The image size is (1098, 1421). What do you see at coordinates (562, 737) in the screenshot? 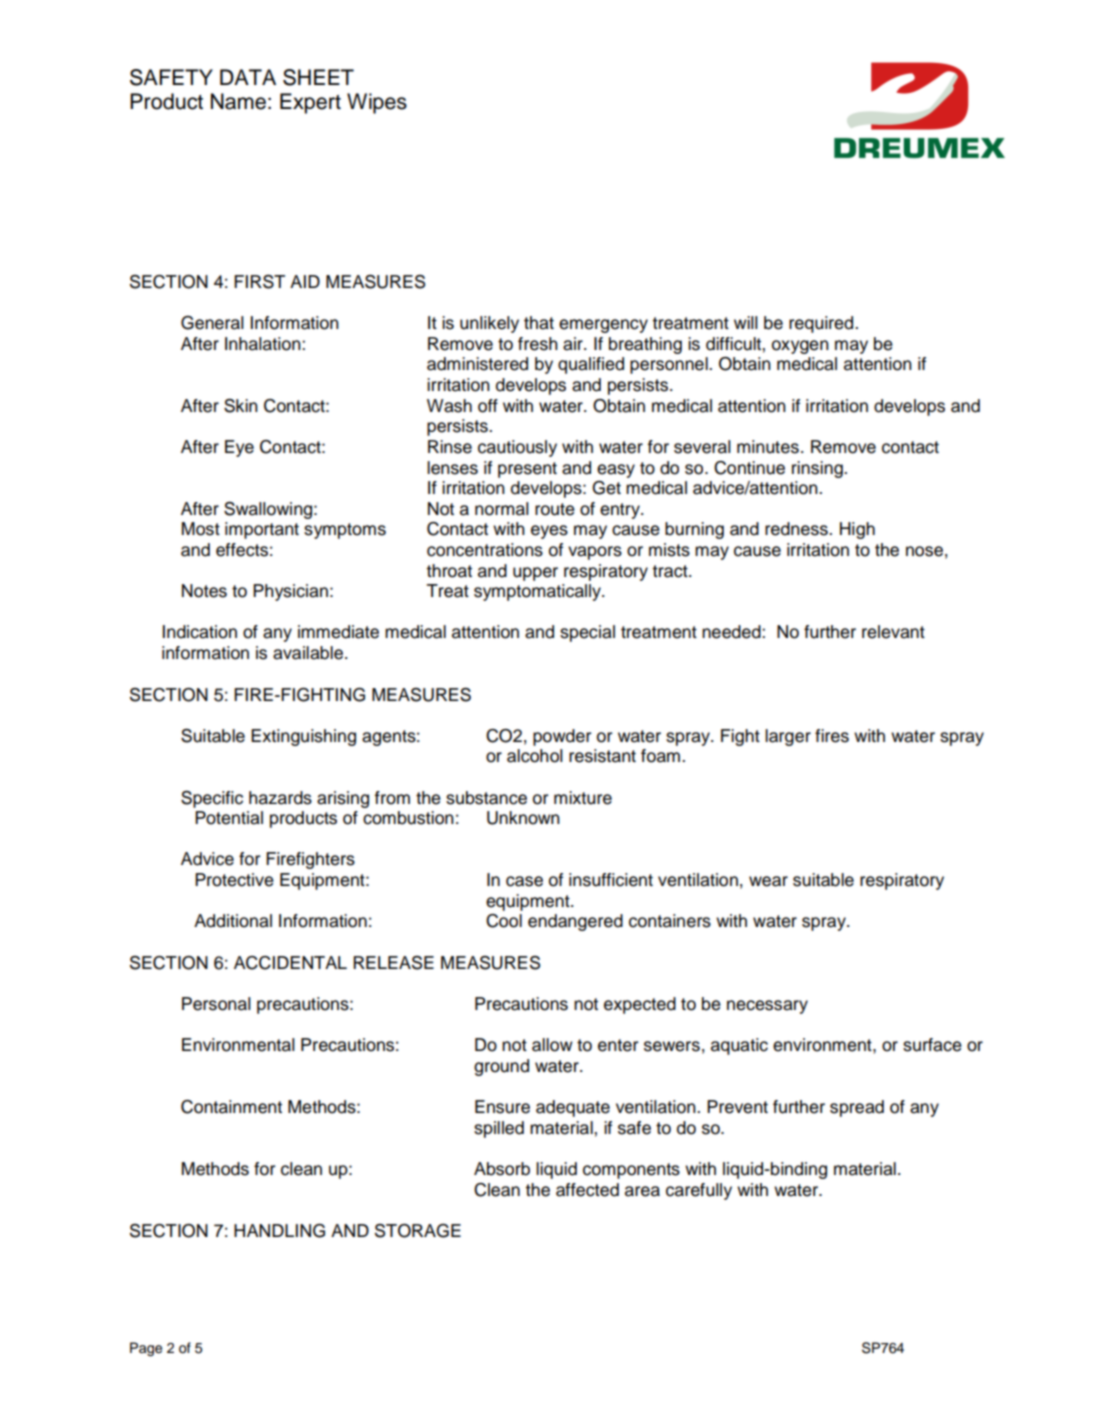
I see `powder` at bounding box center [562, 737].
